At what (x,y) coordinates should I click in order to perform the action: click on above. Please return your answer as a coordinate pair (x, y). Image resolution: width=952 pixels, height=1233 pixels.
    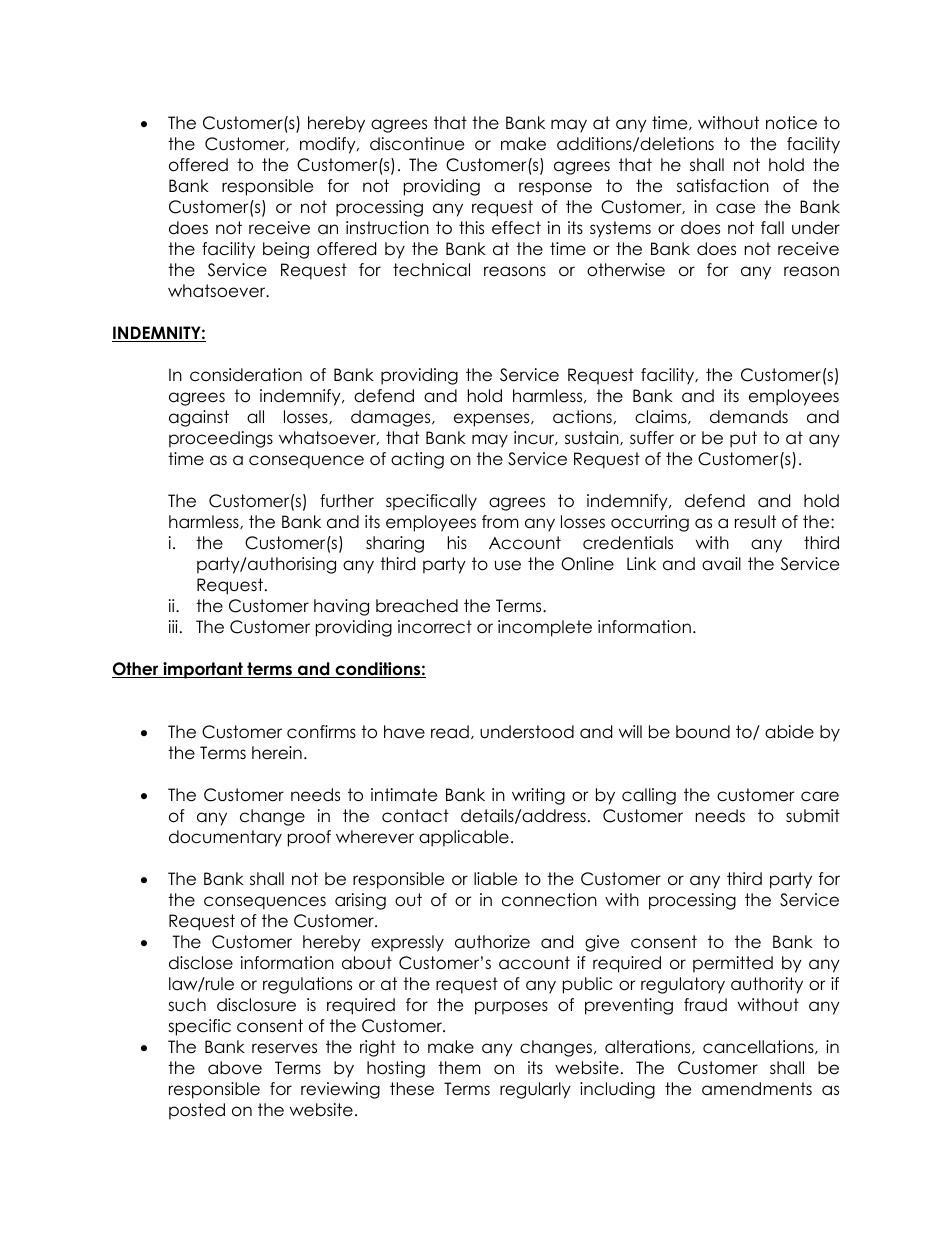
    Looking at the image, I should click on (235, 1068).
